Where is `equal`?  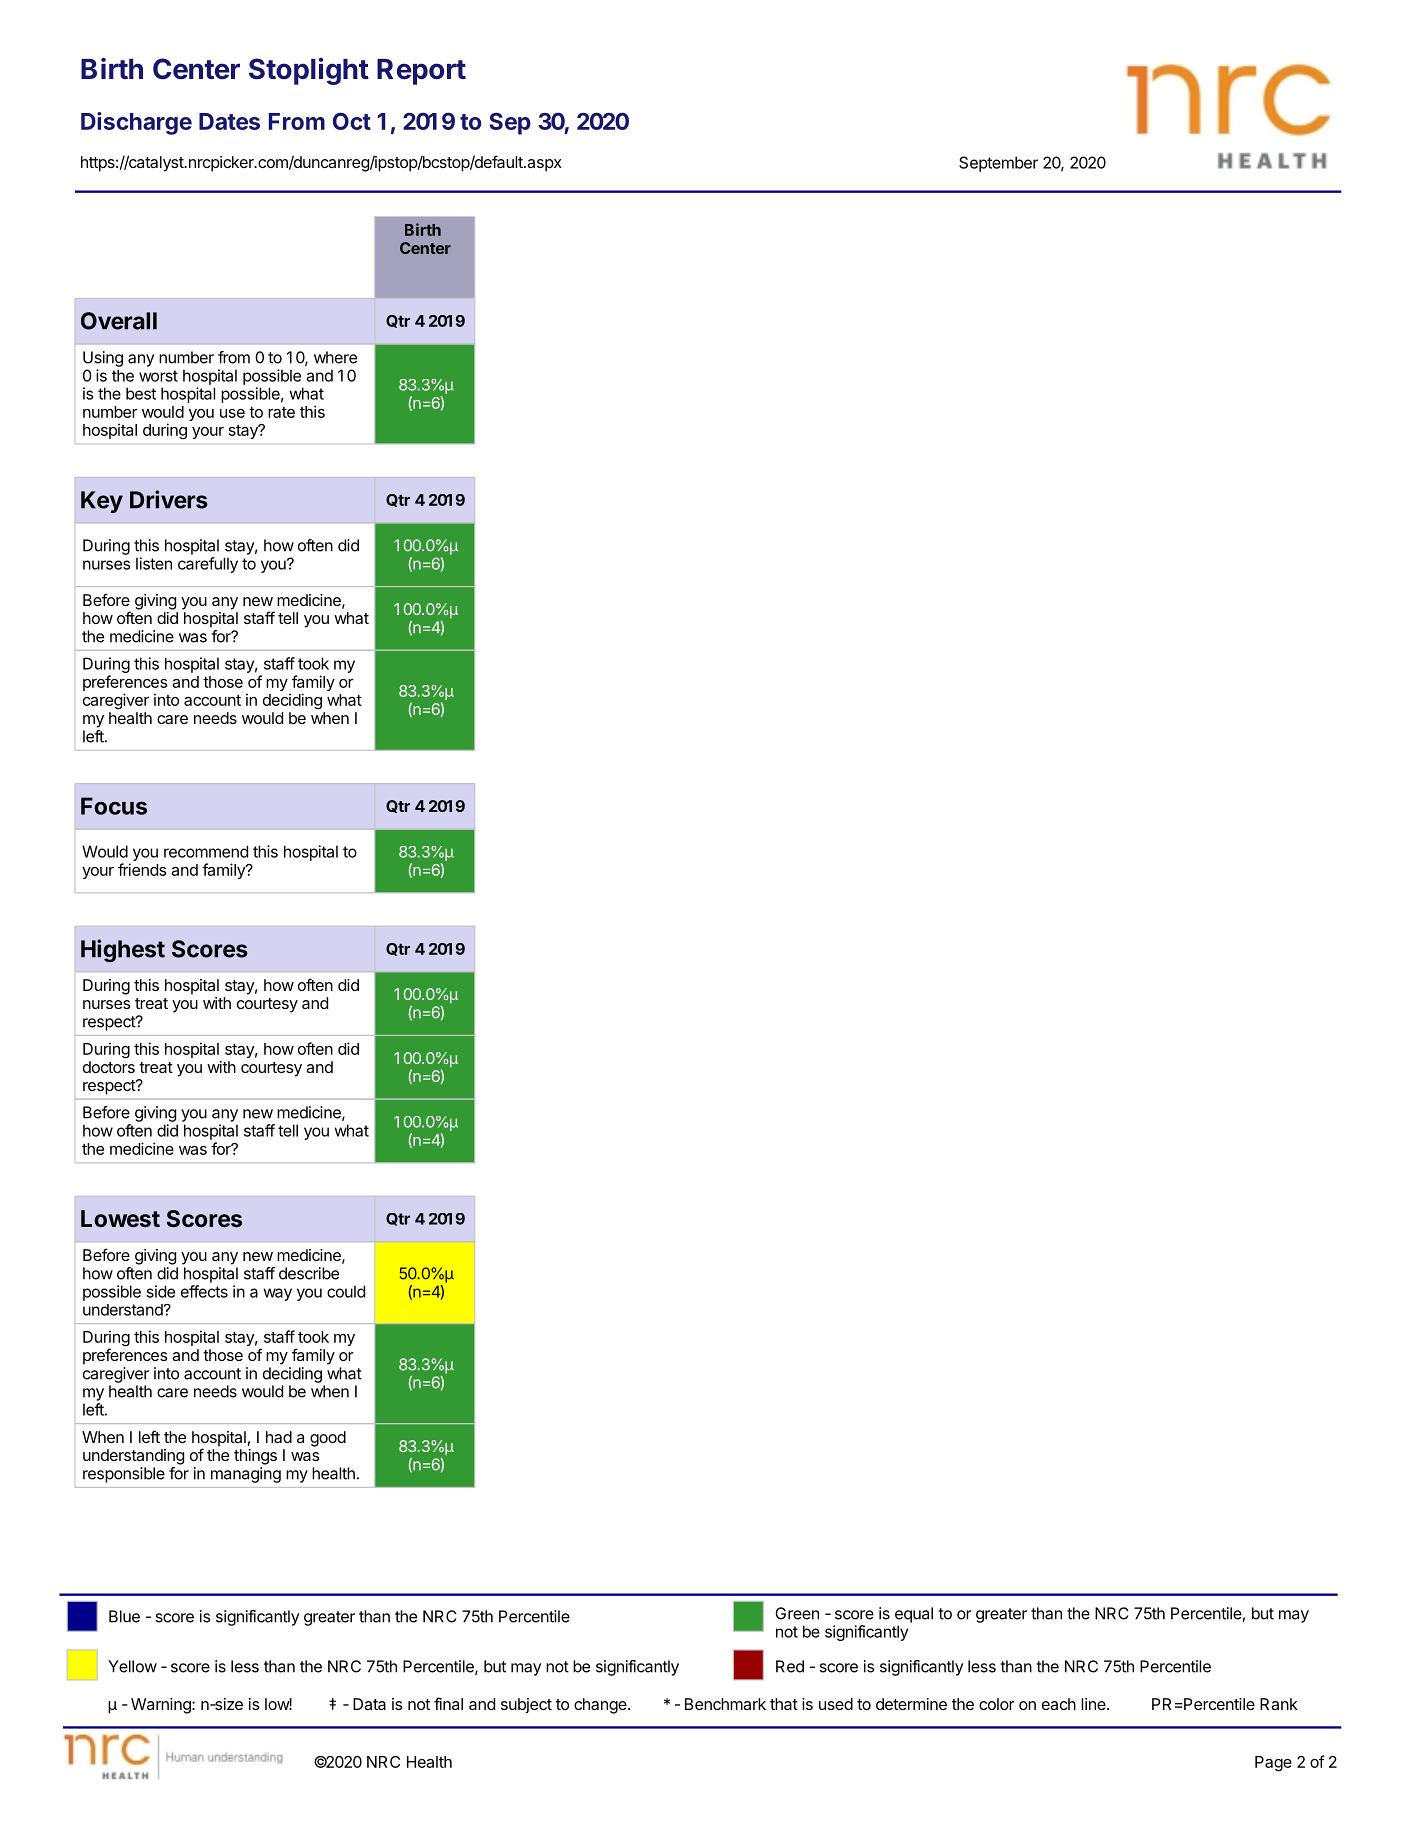
equal is located at coordinates (914, 1615).
